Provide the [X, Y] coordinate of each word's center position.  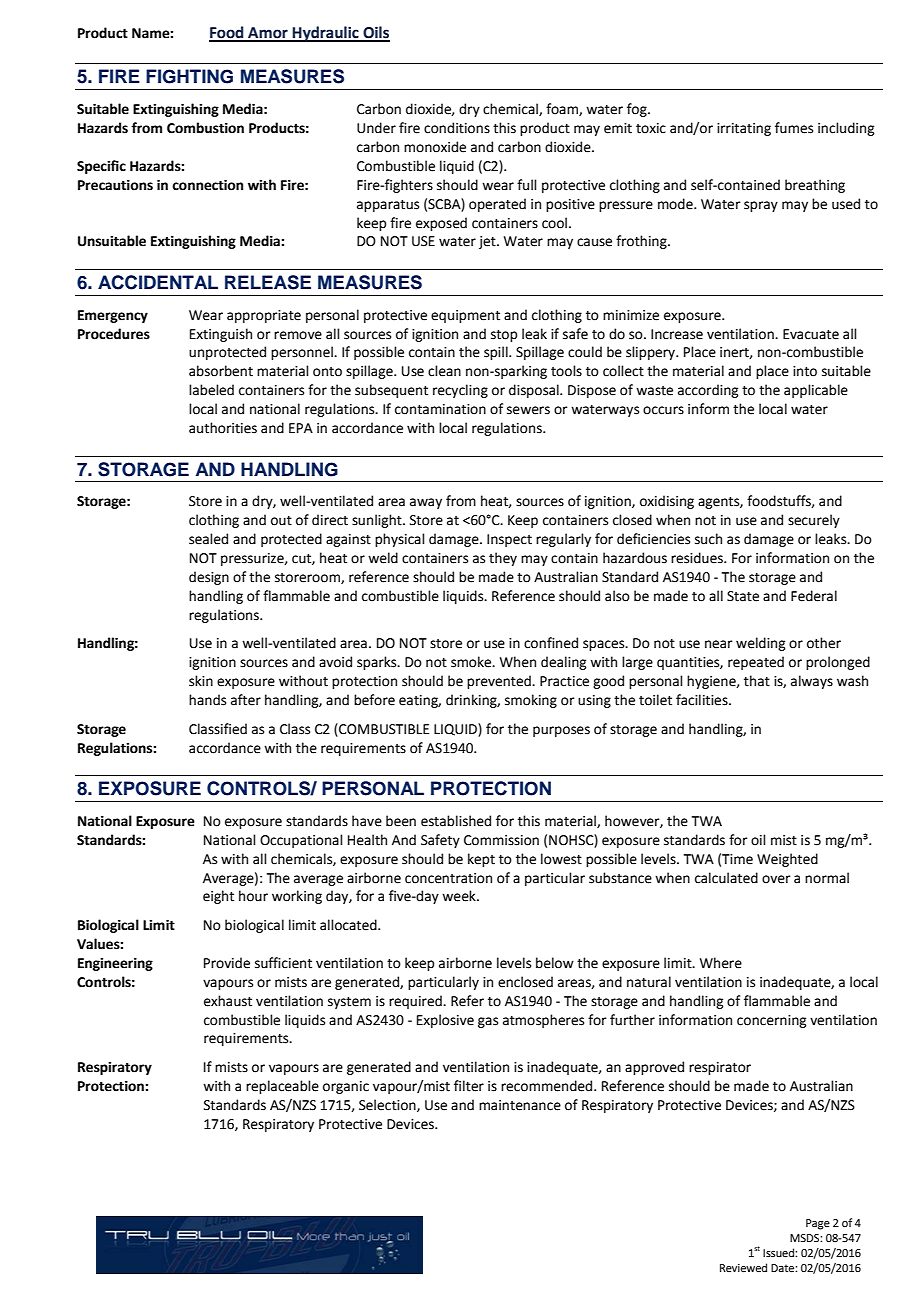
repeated [756, 663]
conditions [457, 128]
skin [201, 681]
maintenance [520, 1105]
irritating [744, 129]
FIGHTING [189, 76]
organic [346, 1087]
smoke [472, 662]
